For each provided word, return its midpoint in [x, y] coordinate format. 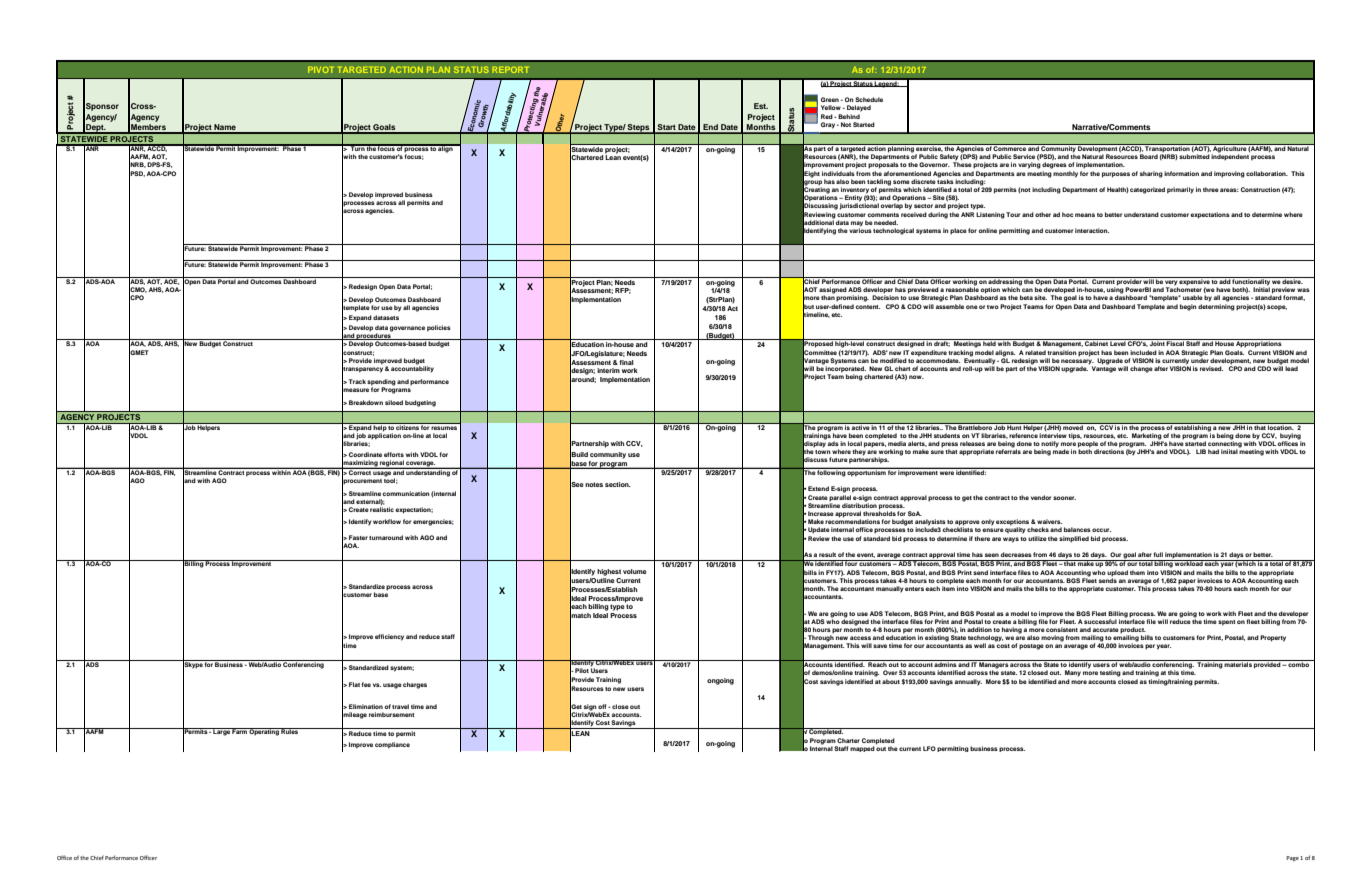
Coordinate [365, 454]
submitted [1194, 156]
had [1213, 451]
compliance [392, 745]
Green [830, 99]
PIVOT [320, 70]
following [831, 472]
